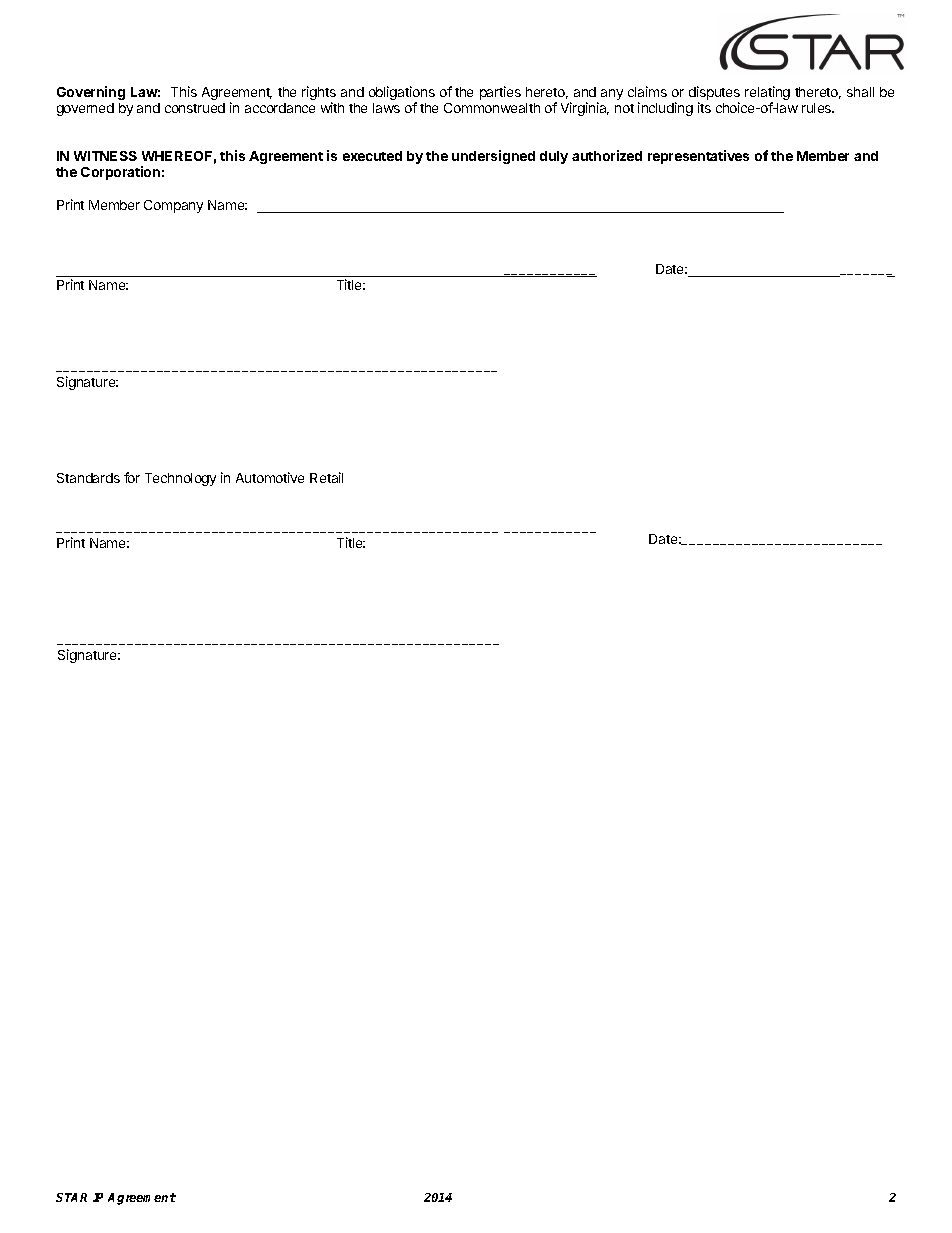  Describe the element at coordinates (88, 478) in the document. I see `Standards` at that location.
